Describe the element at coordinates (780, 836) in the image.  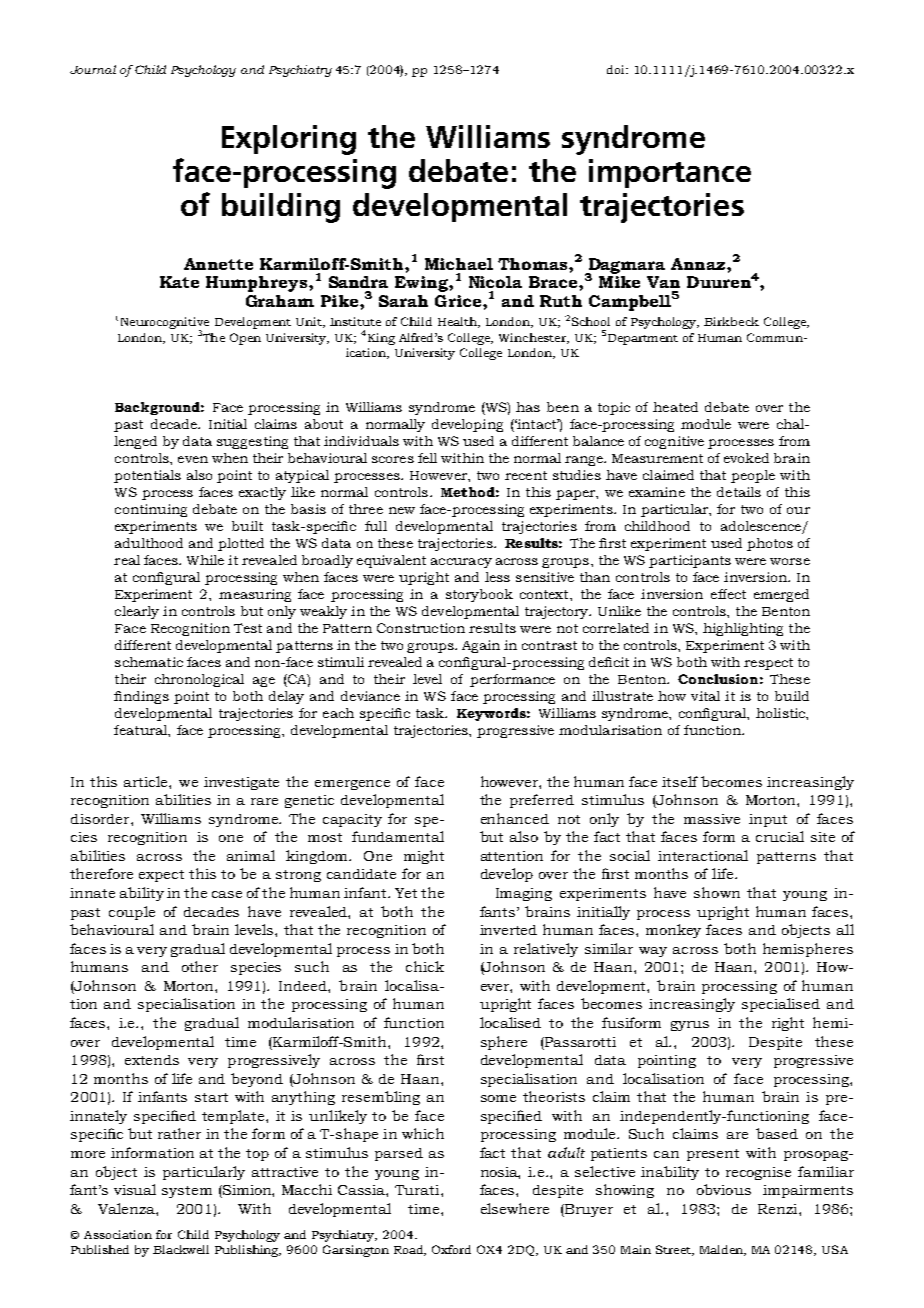
I see `crucial` at that location.
